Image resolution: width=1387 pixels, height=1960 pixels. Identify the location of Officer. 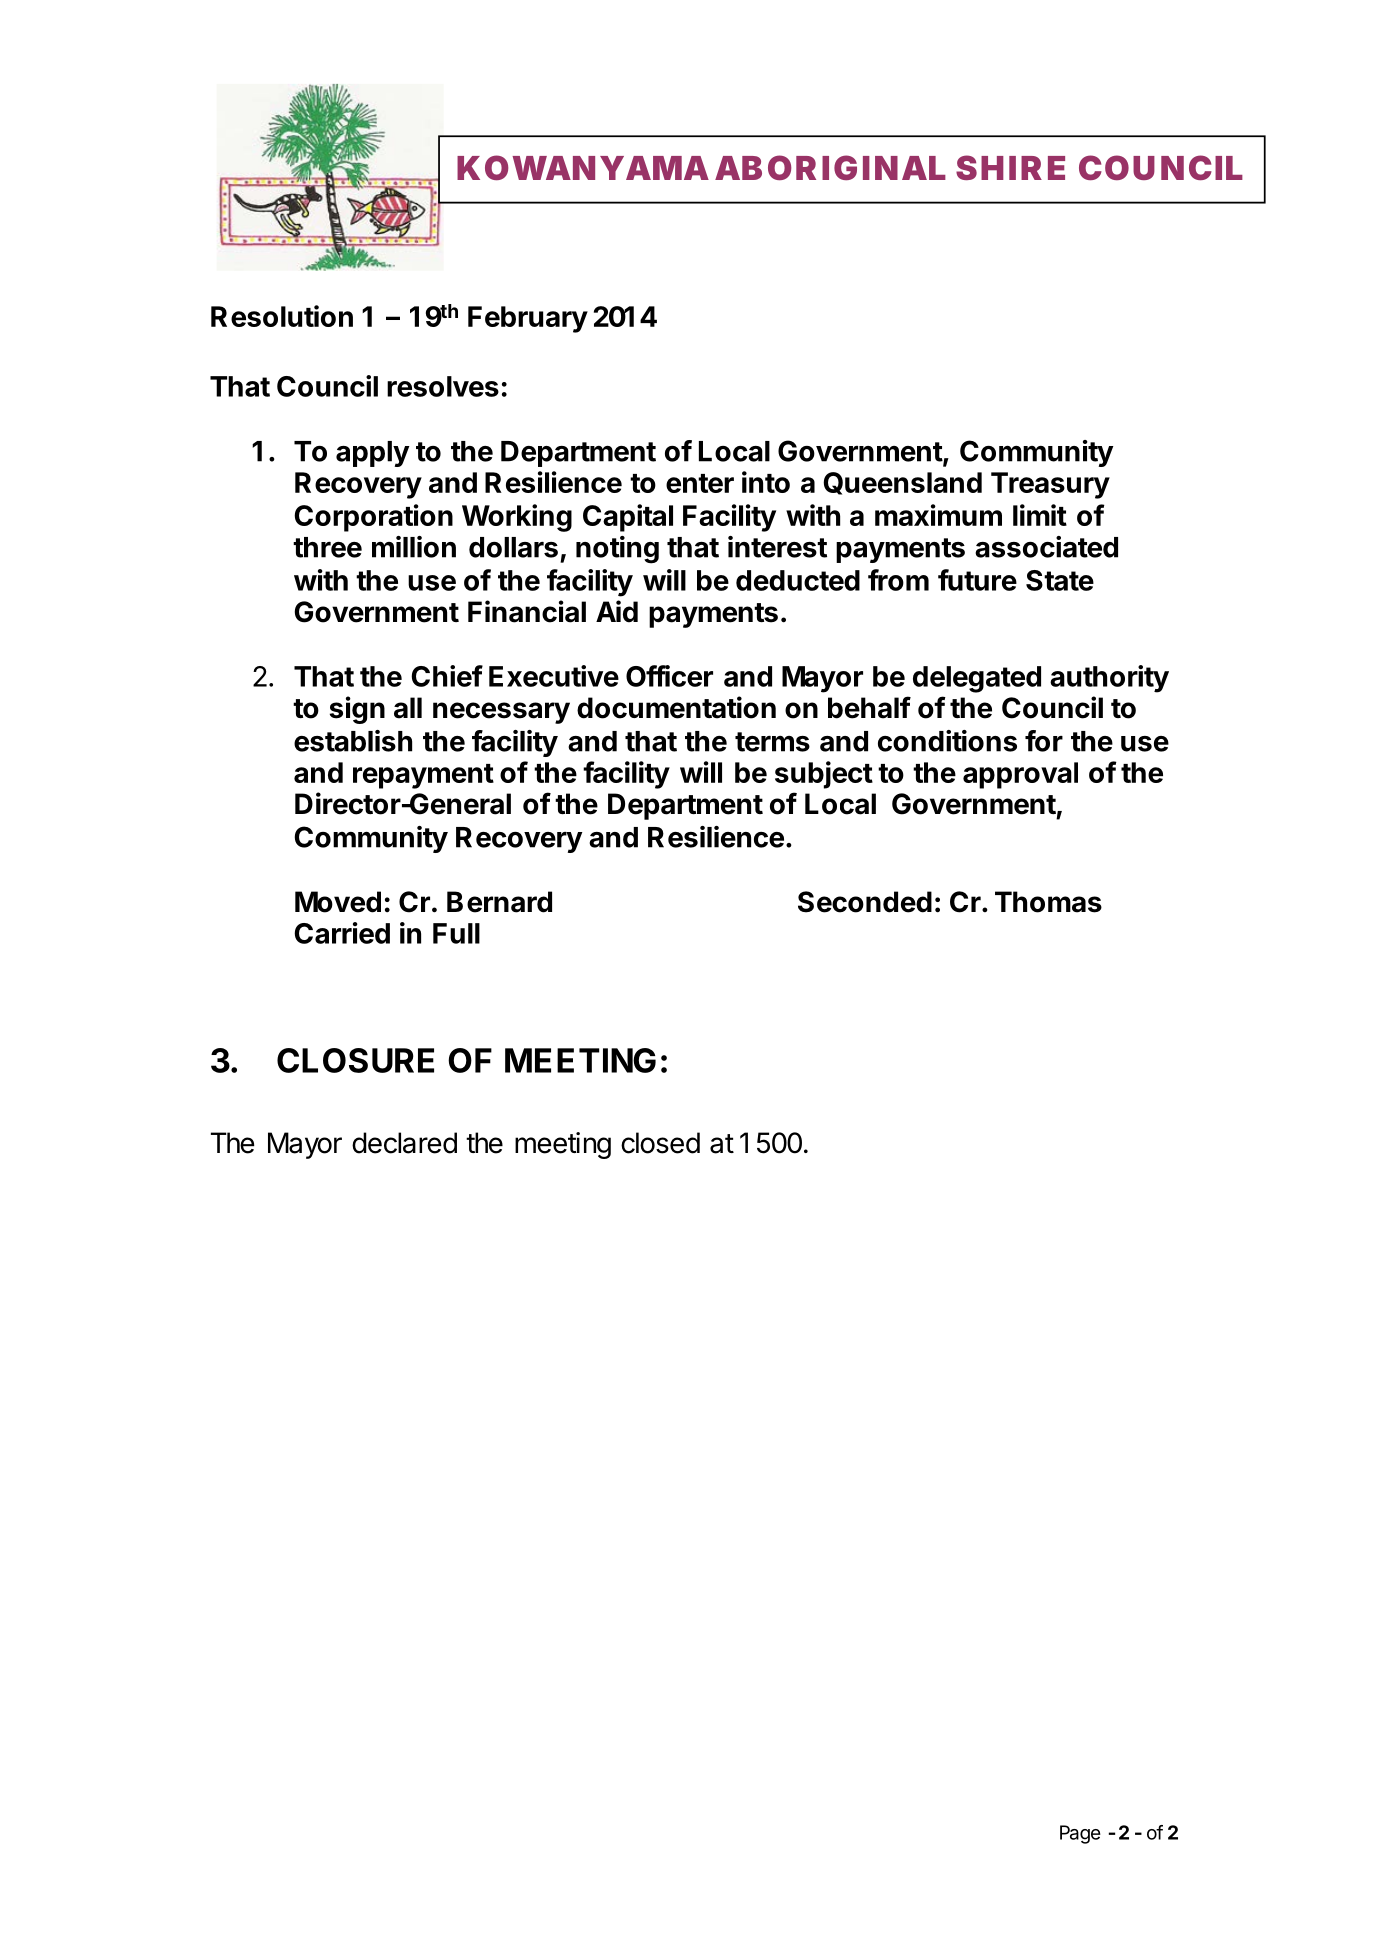
(669, 676).
